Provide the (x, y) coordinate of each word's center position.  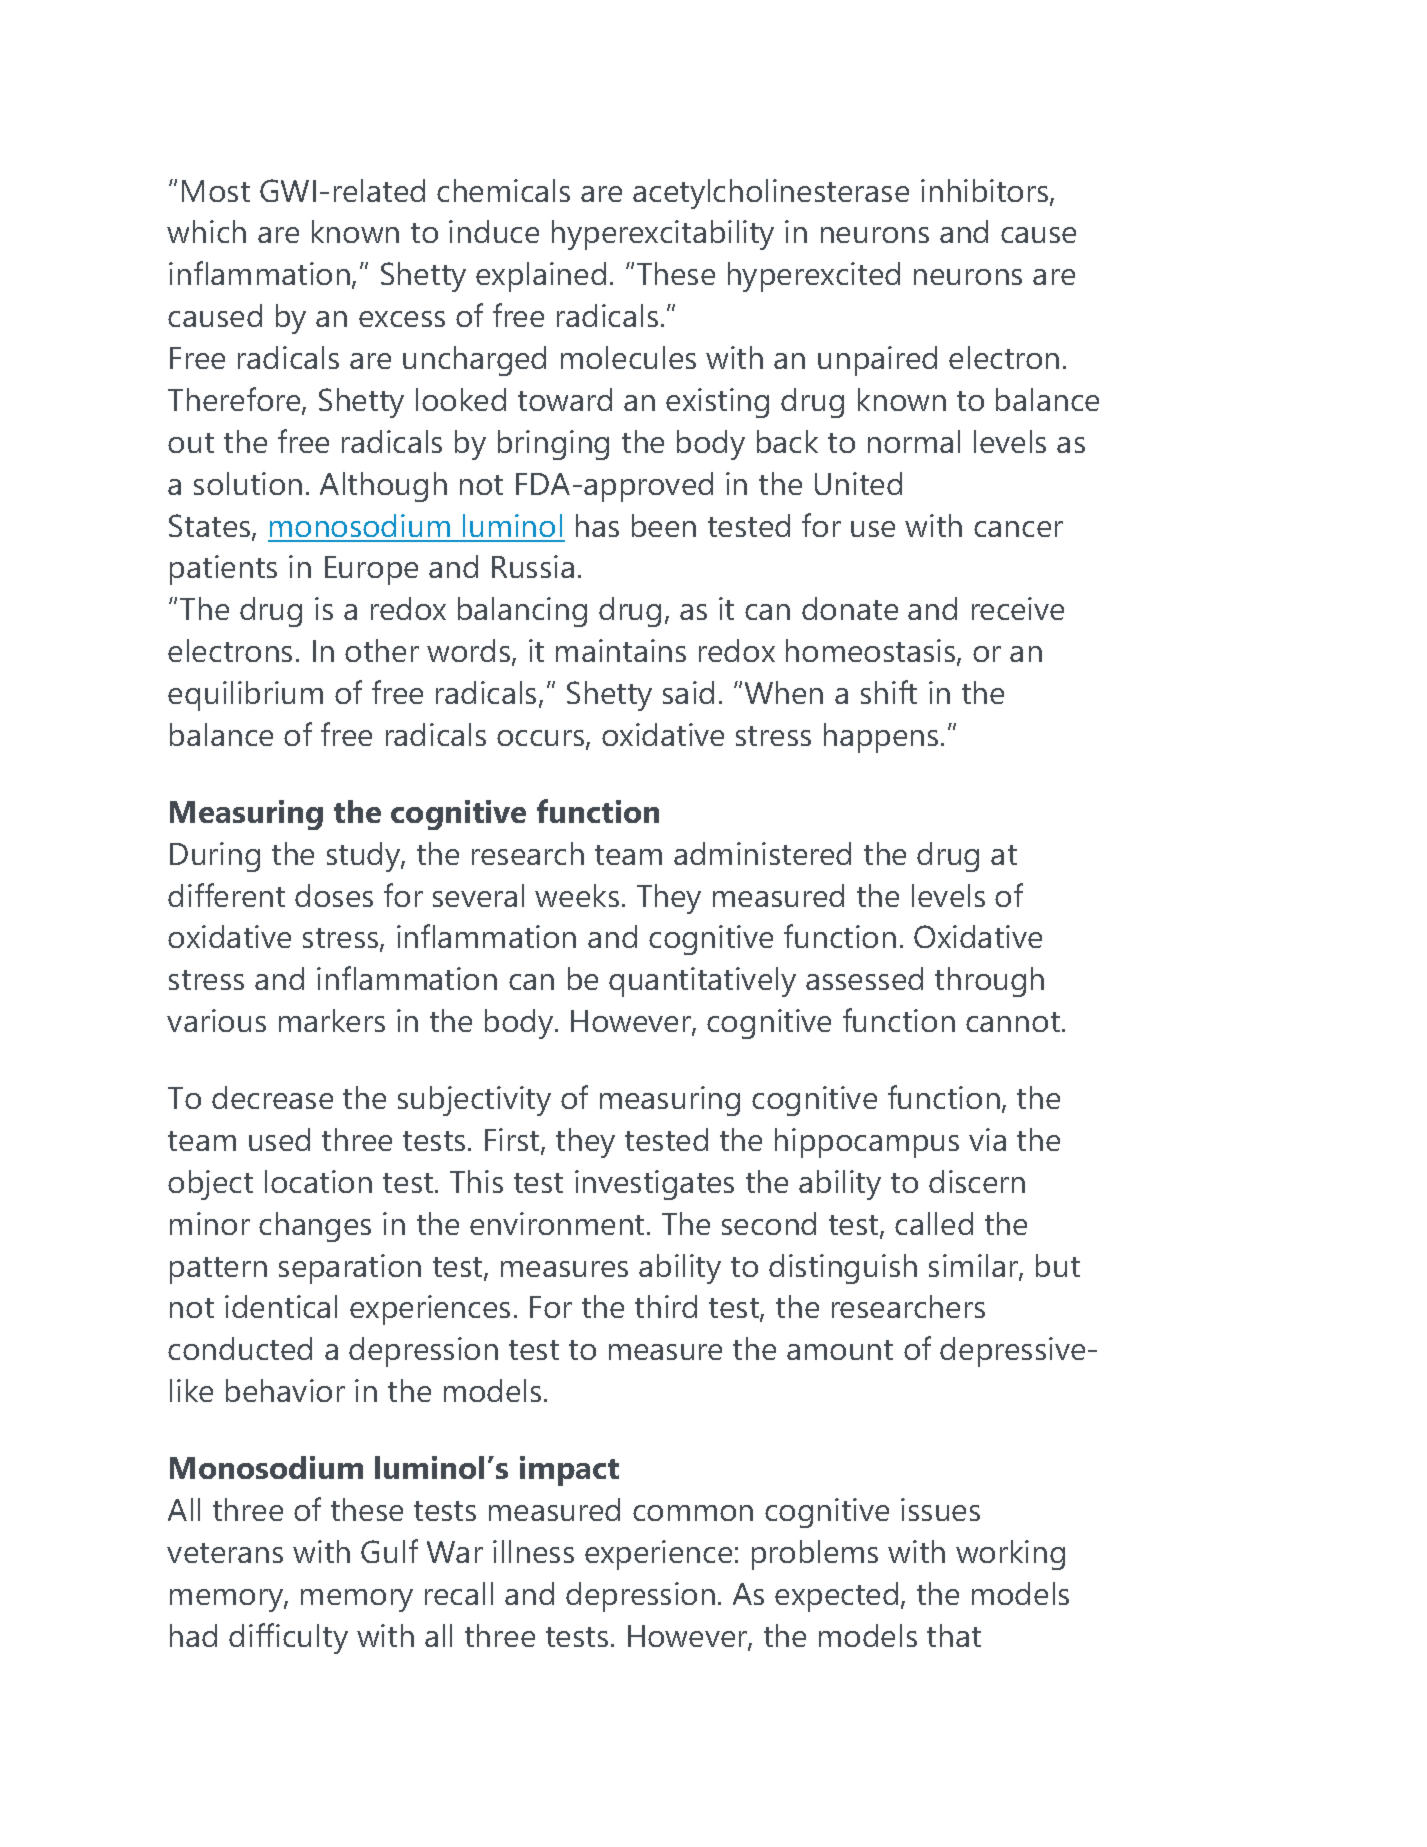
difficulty (288, 1638)
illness (533, 1551)
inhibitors (986, 192)
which (206, 231)
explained (541, 277)
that (954, 1635)
